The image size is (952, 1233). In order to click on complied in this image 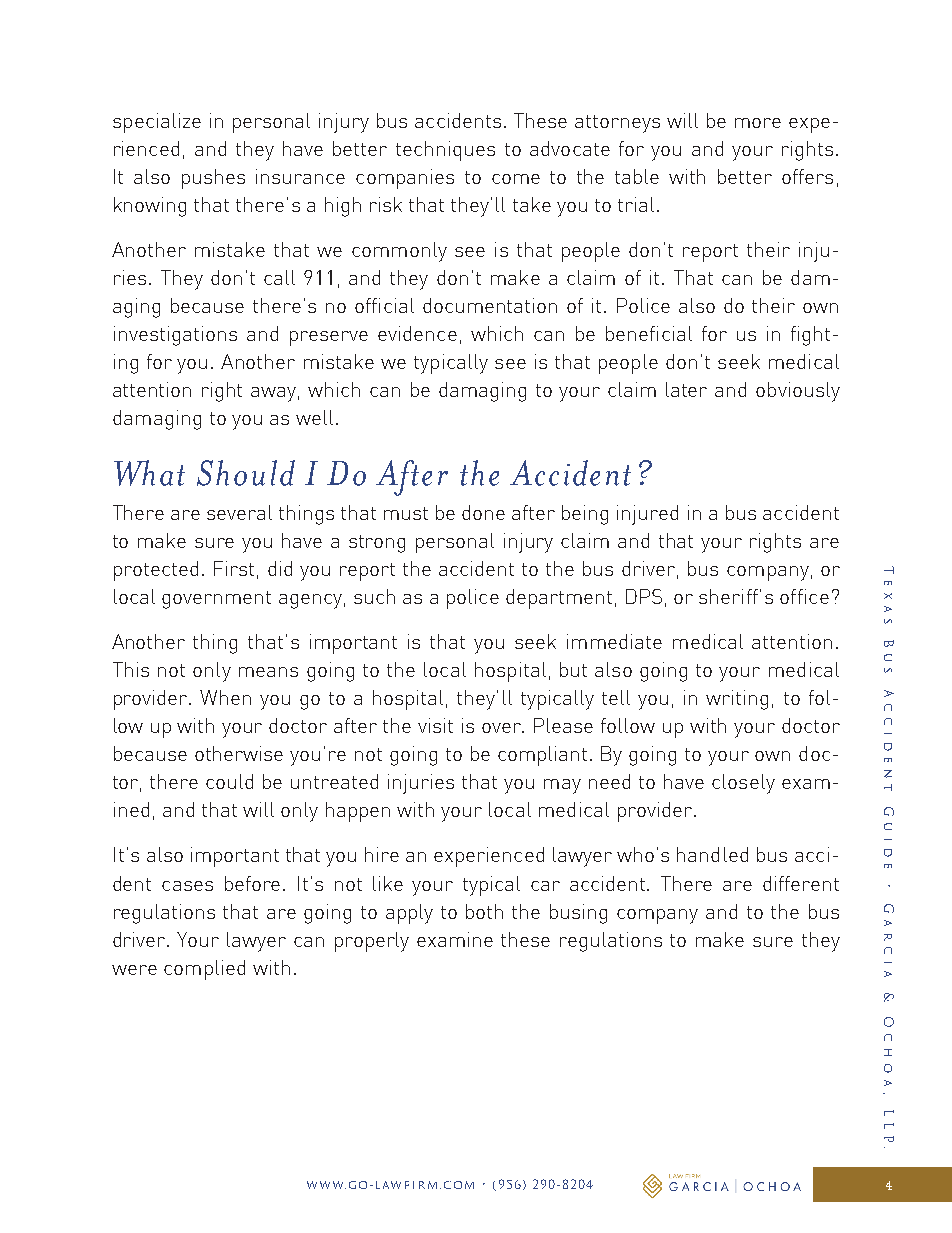, I will do `click(204, 970)`.
